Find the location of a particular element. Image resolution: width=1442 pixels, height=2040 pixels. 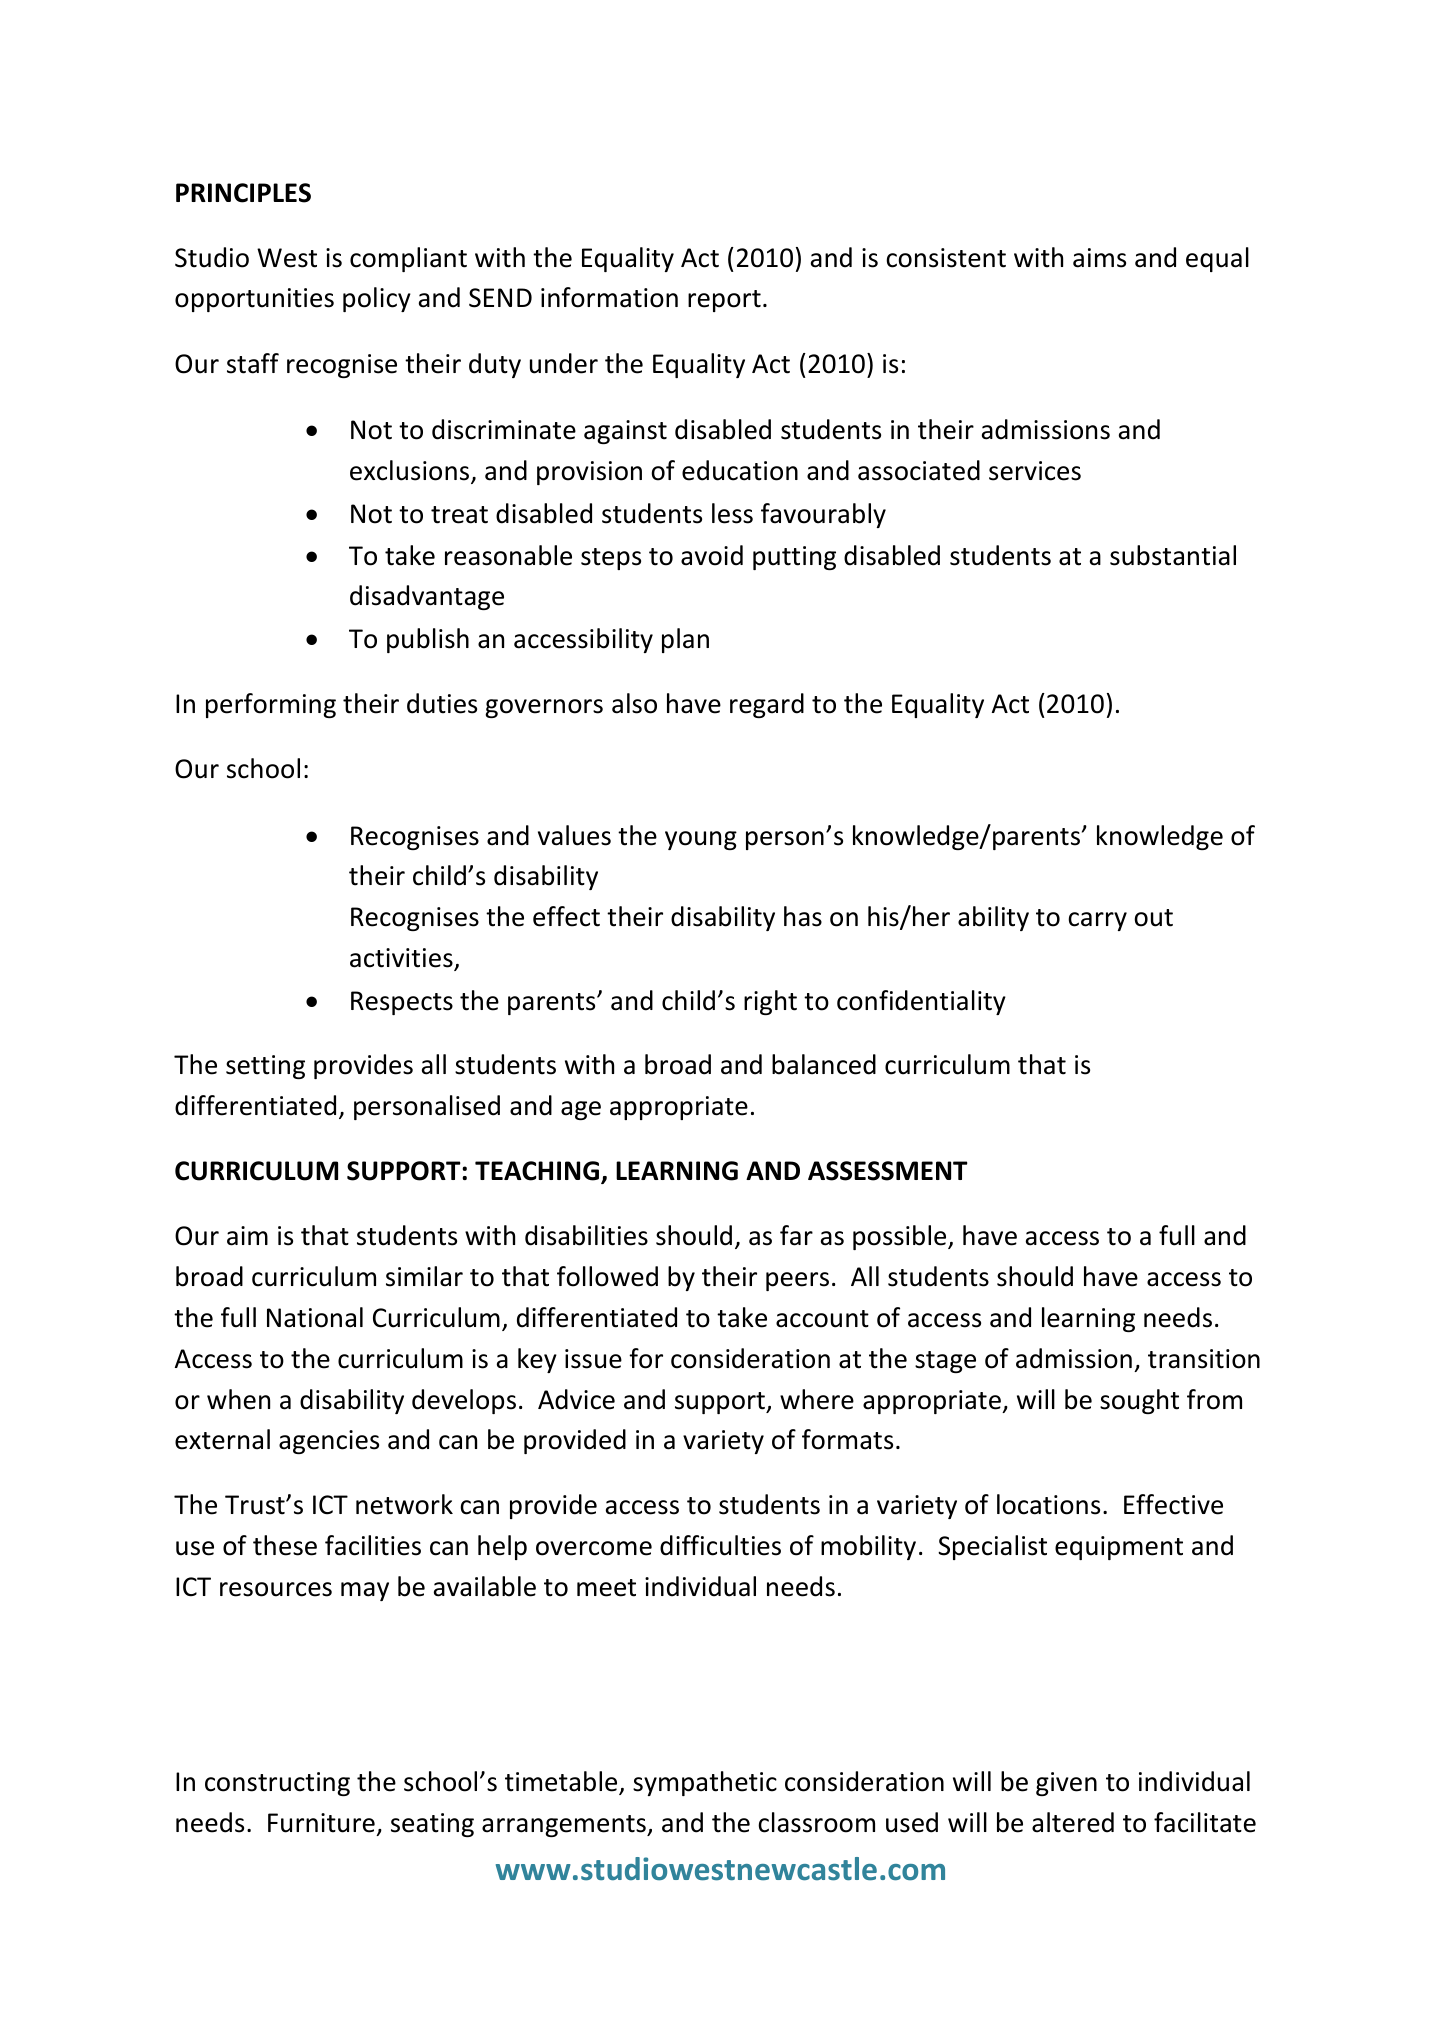

carry is located at coordinates (1097, 921).
